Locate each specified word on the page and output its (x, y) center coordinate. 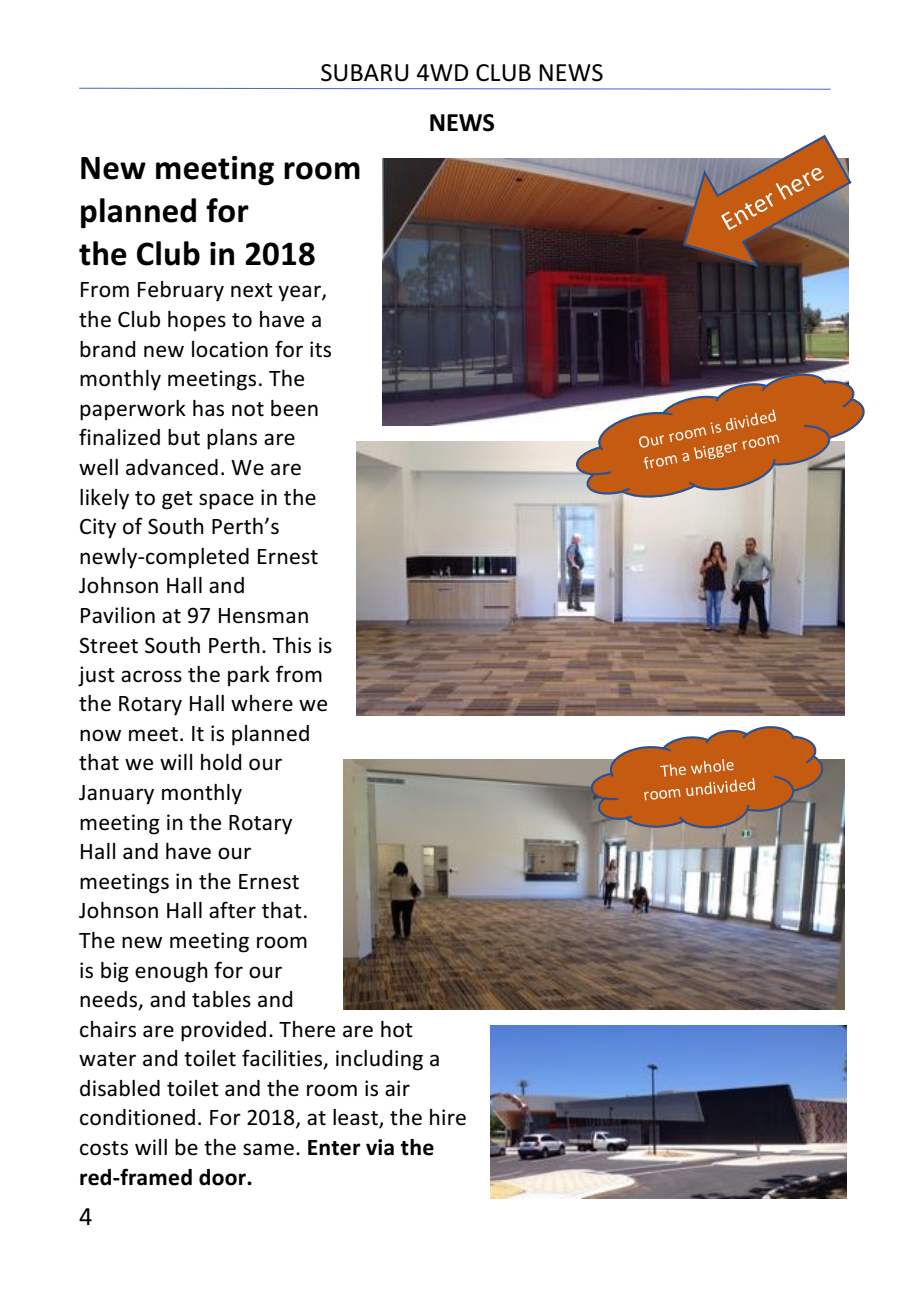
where (262, 703)
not (248, 409)
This (291, 645)
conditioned (137, 1117)
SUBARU (365, 73)
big (115, 972)
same (268, 1149)
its (320, 349)
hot (397, 1029)
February (181, 291)
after (232, 910)
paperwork (133, 410)
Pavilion (118, 615)
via (380, 1147)
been (294, 408)
